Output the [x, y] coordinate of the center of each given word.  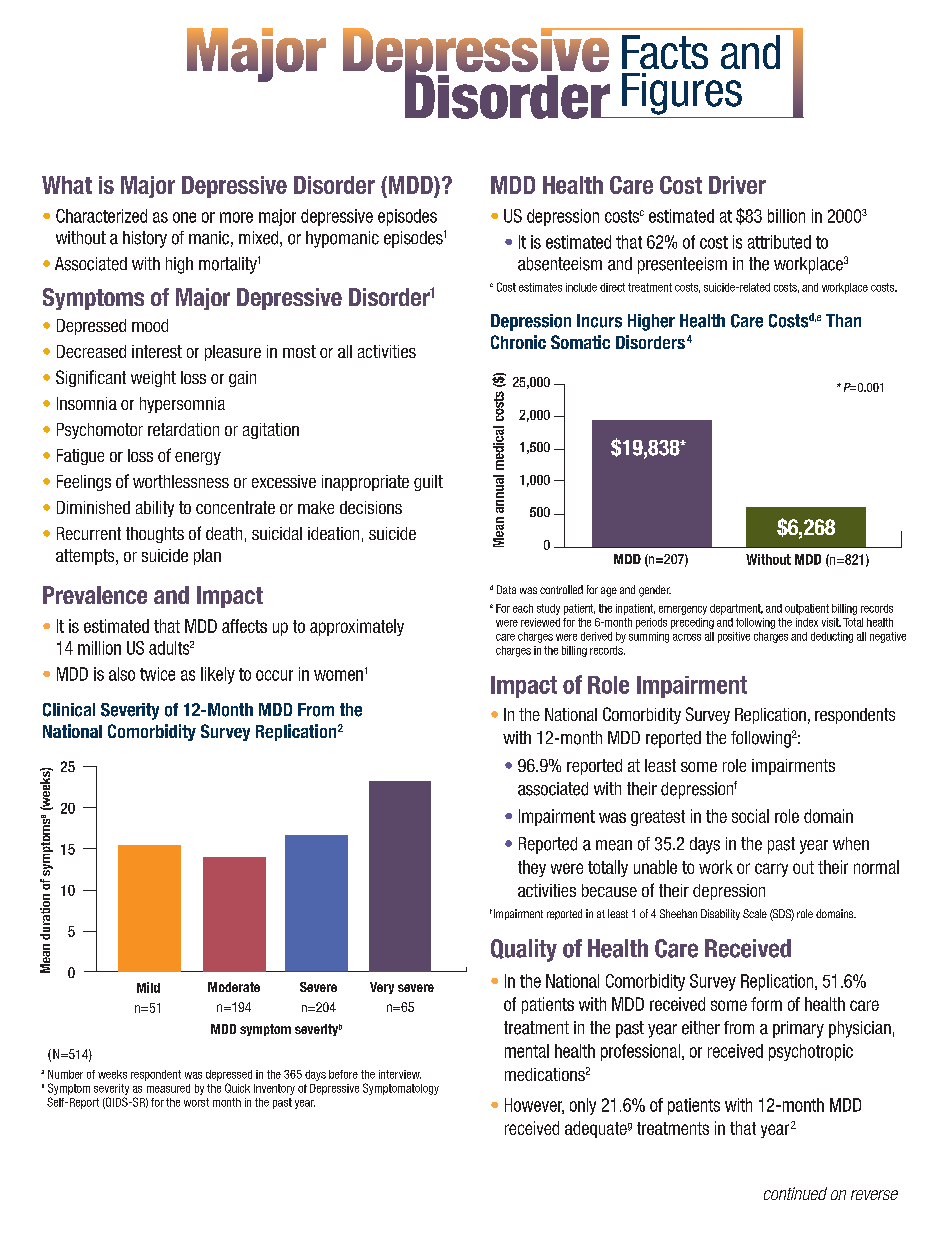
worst [196, 1102]
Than [843, 320]
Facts [665, 52]
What [67, 185]
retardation [183, 429]
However [534, 1106]
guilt [428, 483]
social [750, 816]
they [532, 868]
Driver [737, 185]
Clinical [69, 710]
